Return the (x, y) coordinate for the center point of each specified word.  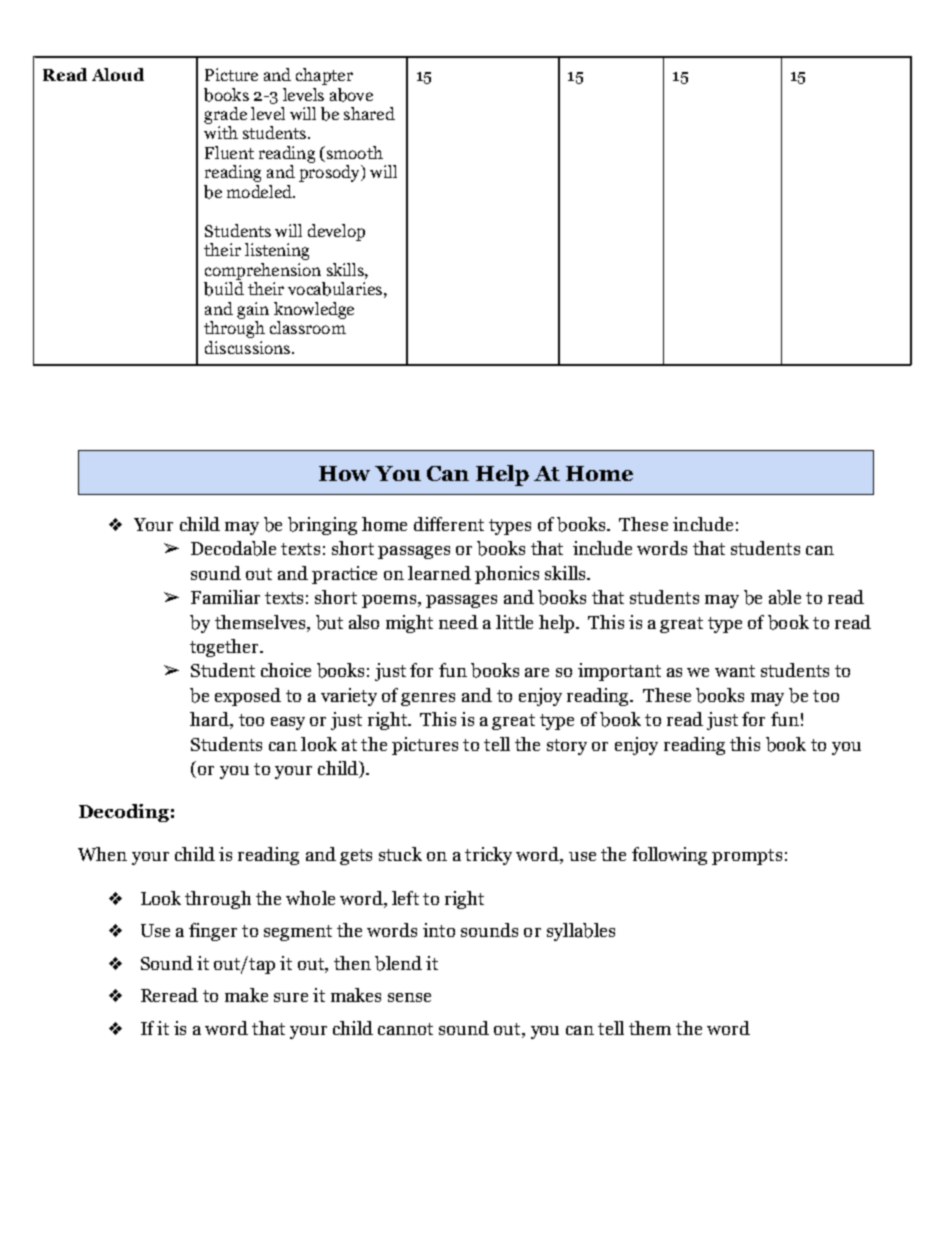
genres (428, 699)
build (224, 289)
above (351, 95)
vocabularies (335, 289)
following (669, 856)
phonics (507, 575)
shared (369, 113)
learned (439, 573)
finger (213, 932)
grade (225, 115)
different (449, 524)
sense (409, 997)
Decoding (124, 813)
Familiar (225, 597)
